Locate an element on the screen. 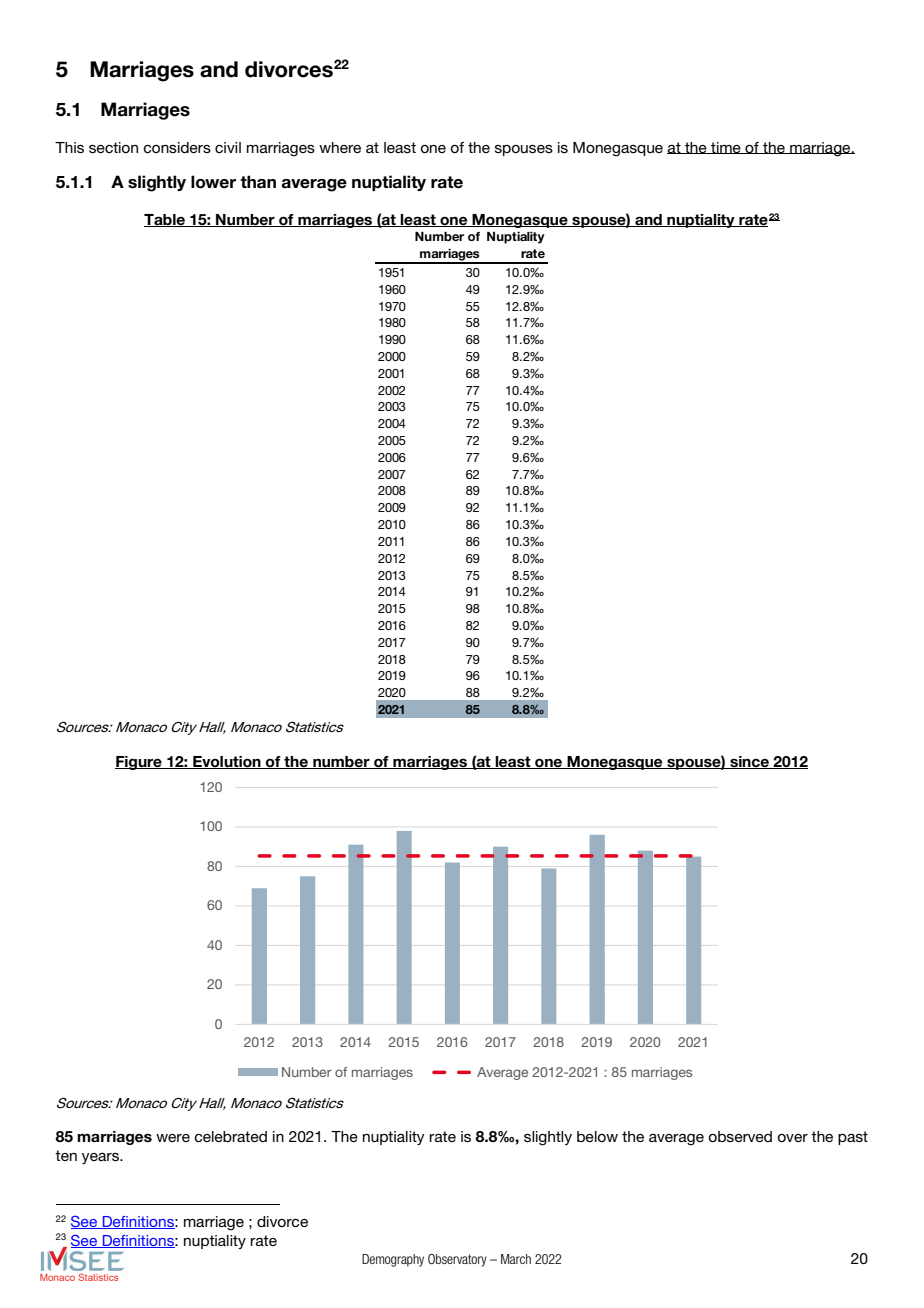  were is located at coordinates (173, 1138).
